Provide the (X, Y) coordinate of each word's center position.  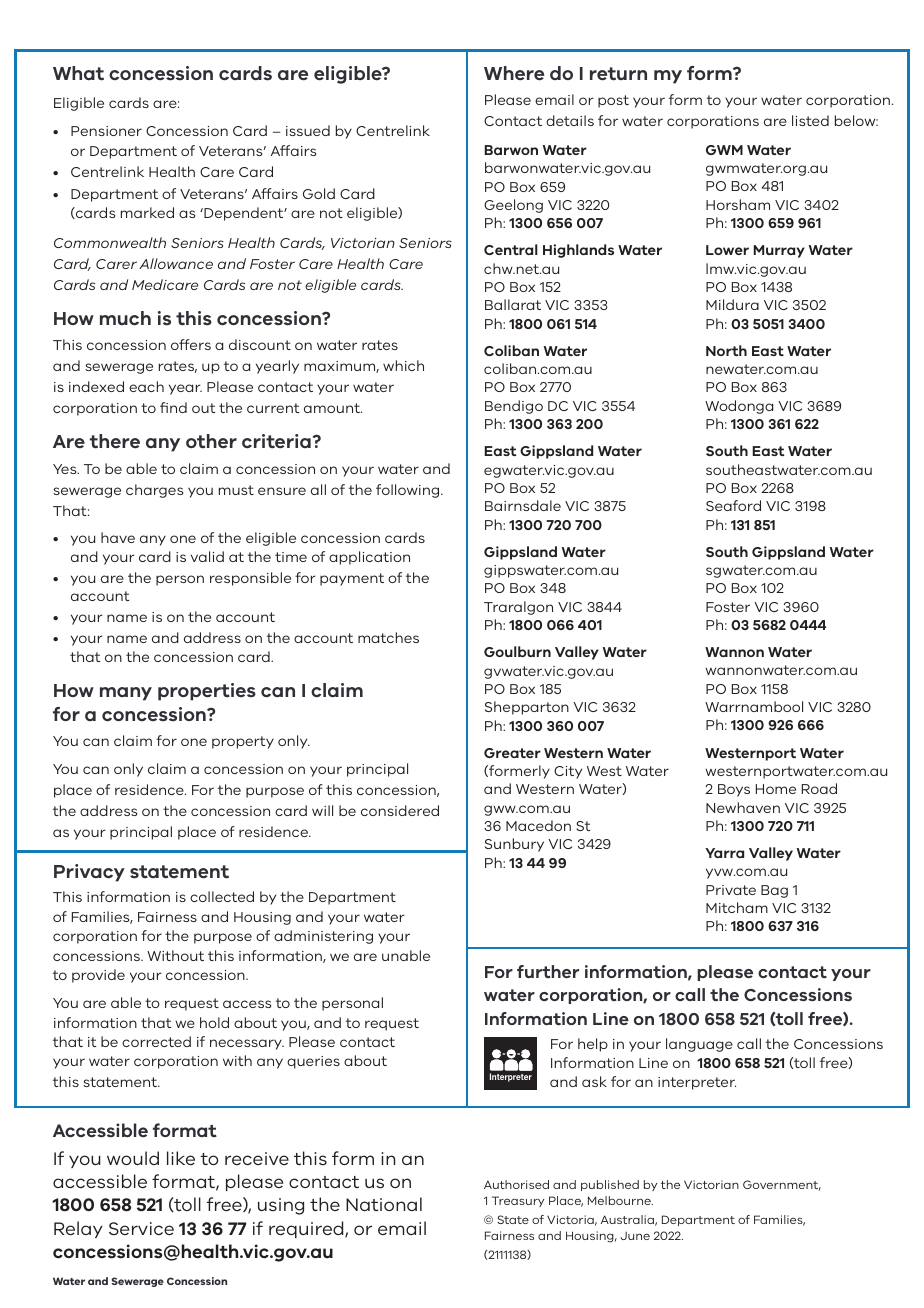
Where (514, 73)
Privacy (89, 873)
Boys (734, 790)
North (726, 350)
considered (400, 810)
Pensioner (106, 131)
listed (810, 120)
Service (141, 1228)
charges (154, 491)
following (409, 491)
